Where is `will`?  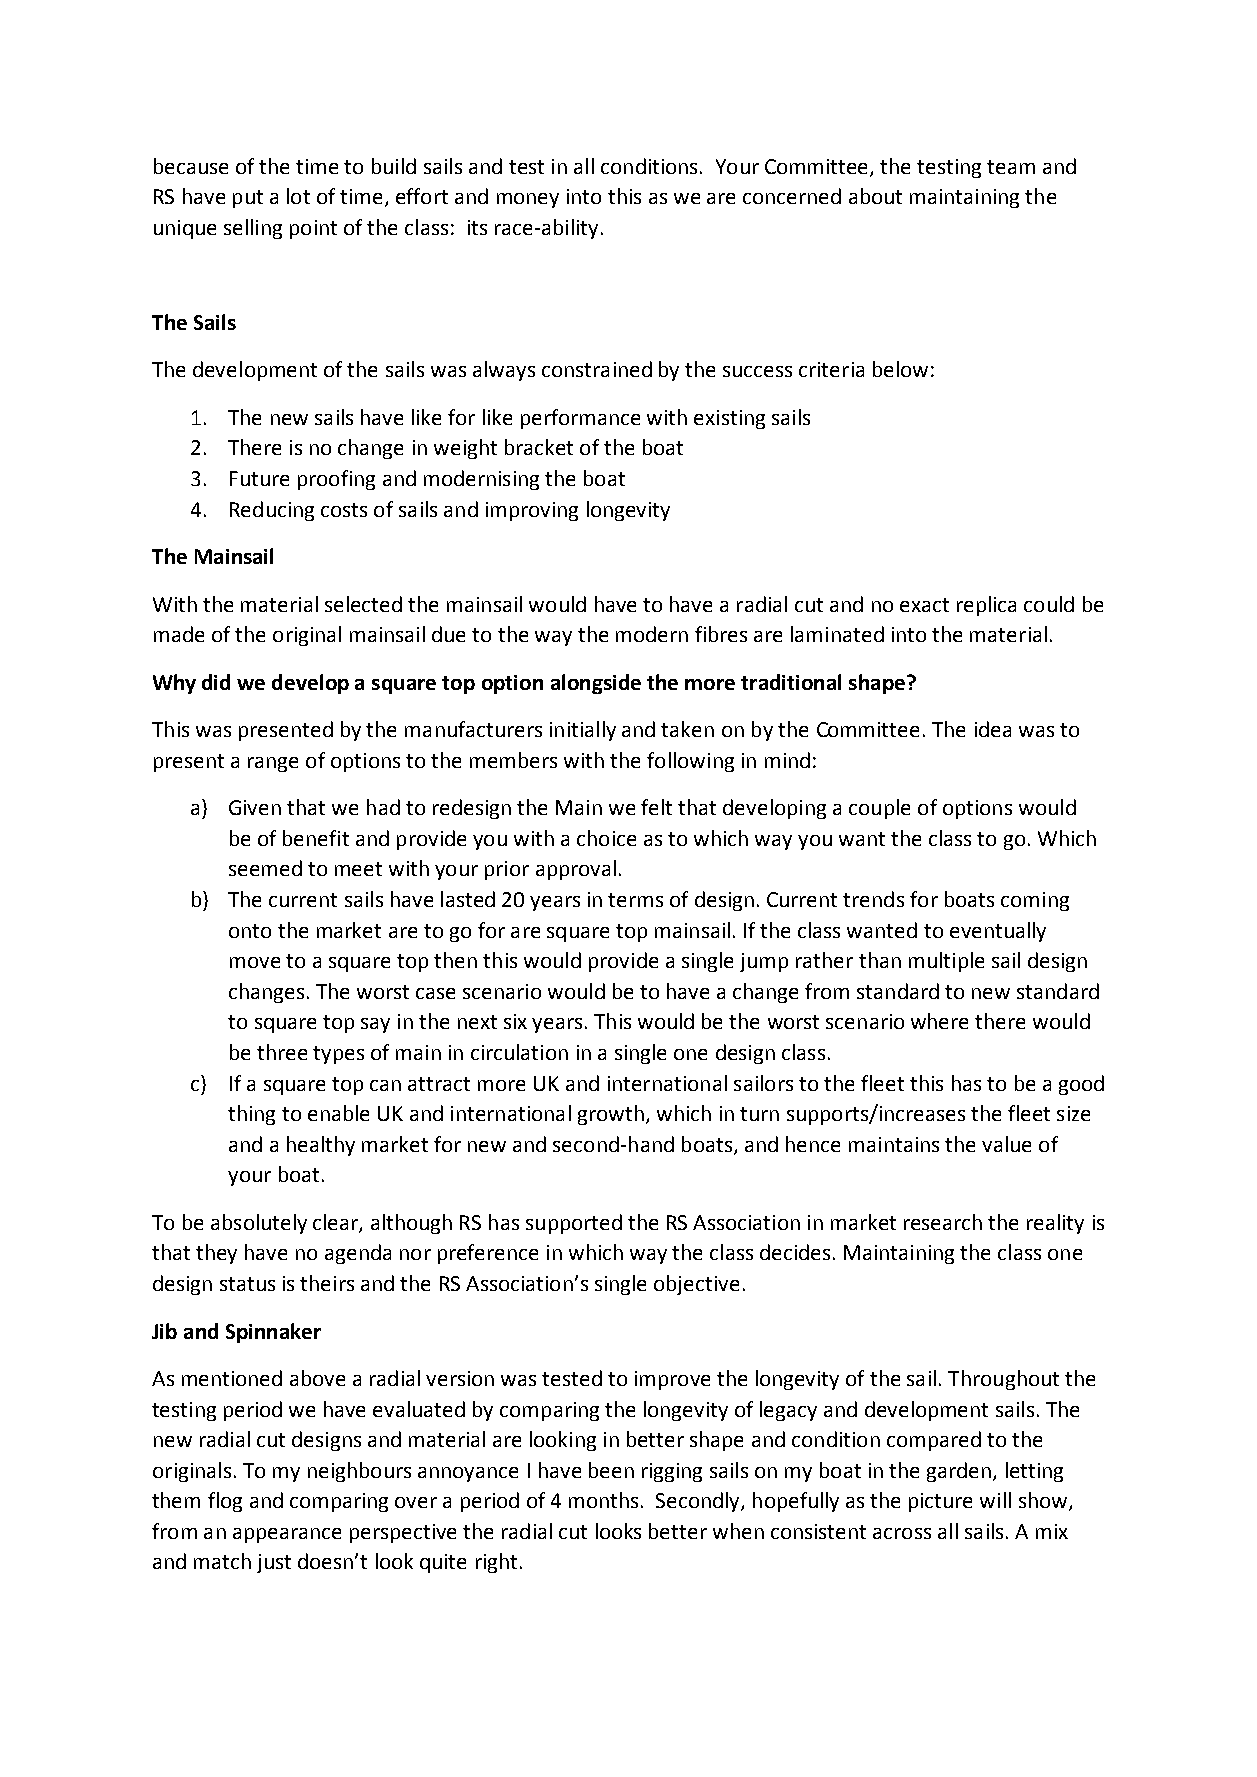
will is located at coordinates (995, 1500).
